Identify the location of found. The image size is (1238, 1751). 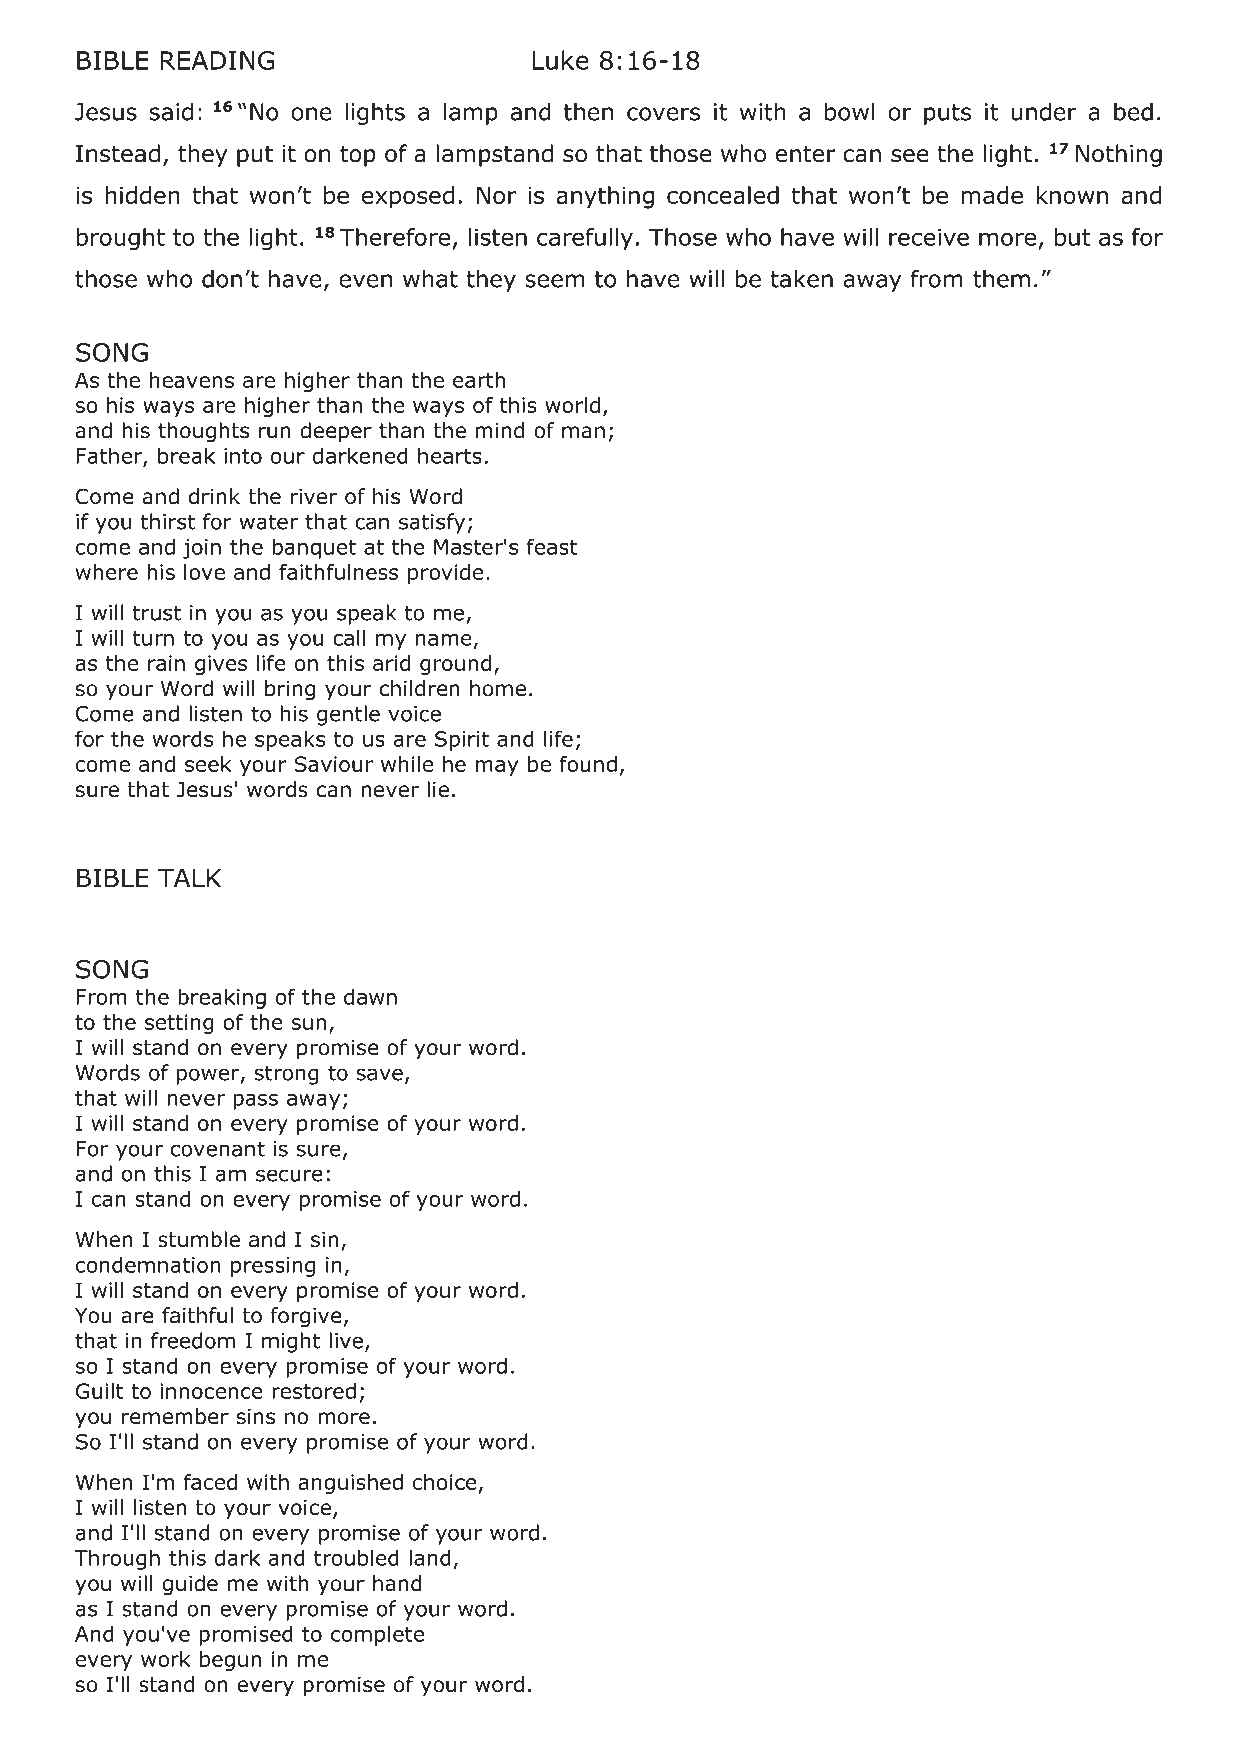
(588, 764).
